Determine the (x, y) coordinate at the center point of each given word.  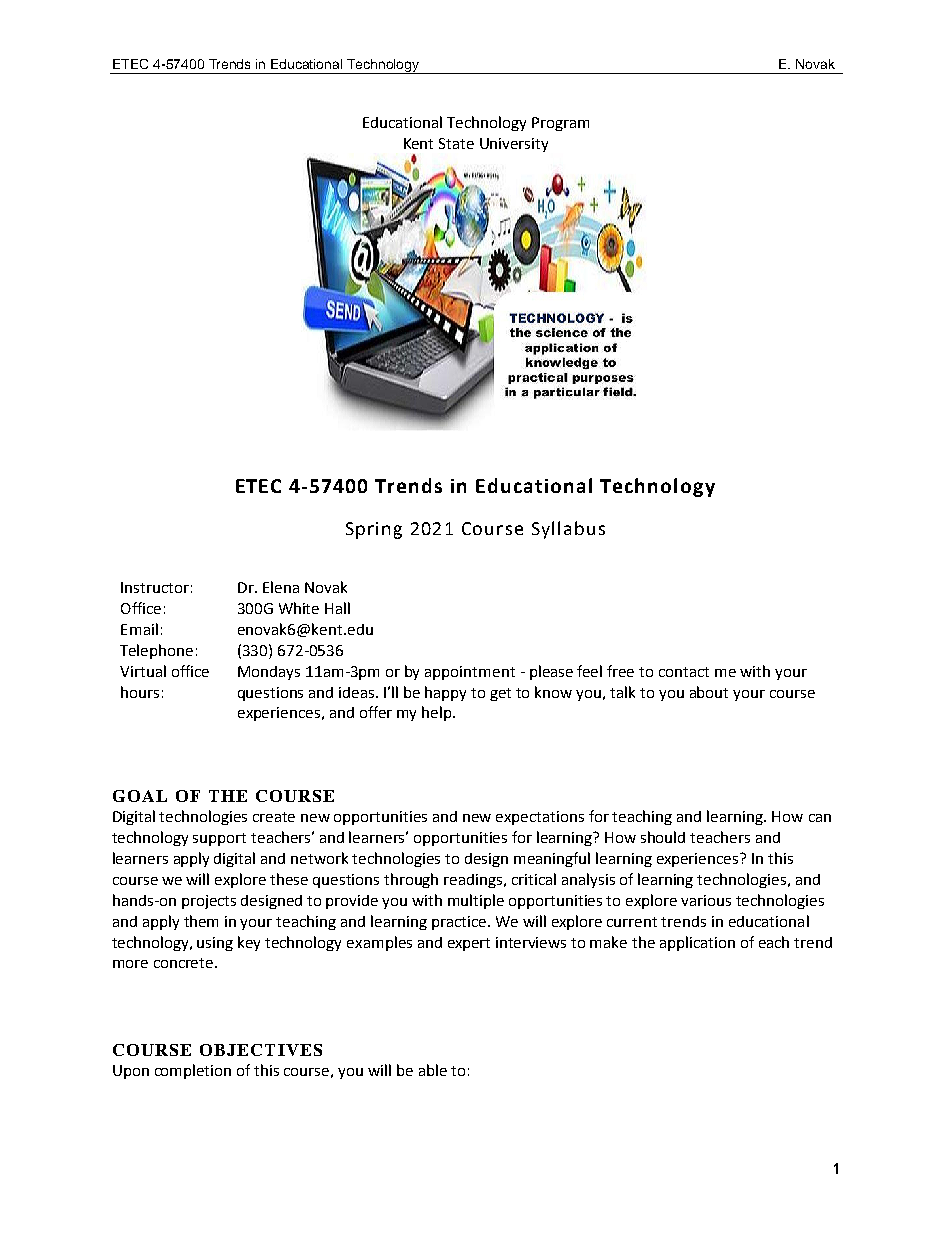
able (433, 1070)
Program (560, 124)
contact (684, 672)
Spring (374, 530)
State (456, 143)
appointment (470, 673)
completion (193, 1071)
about (709, 692)
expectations (540, 818)
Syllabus (568, 530)
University (514, 145)
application (697, 943)
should (663, 837)
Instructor (155, 587)
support (219, 839)
